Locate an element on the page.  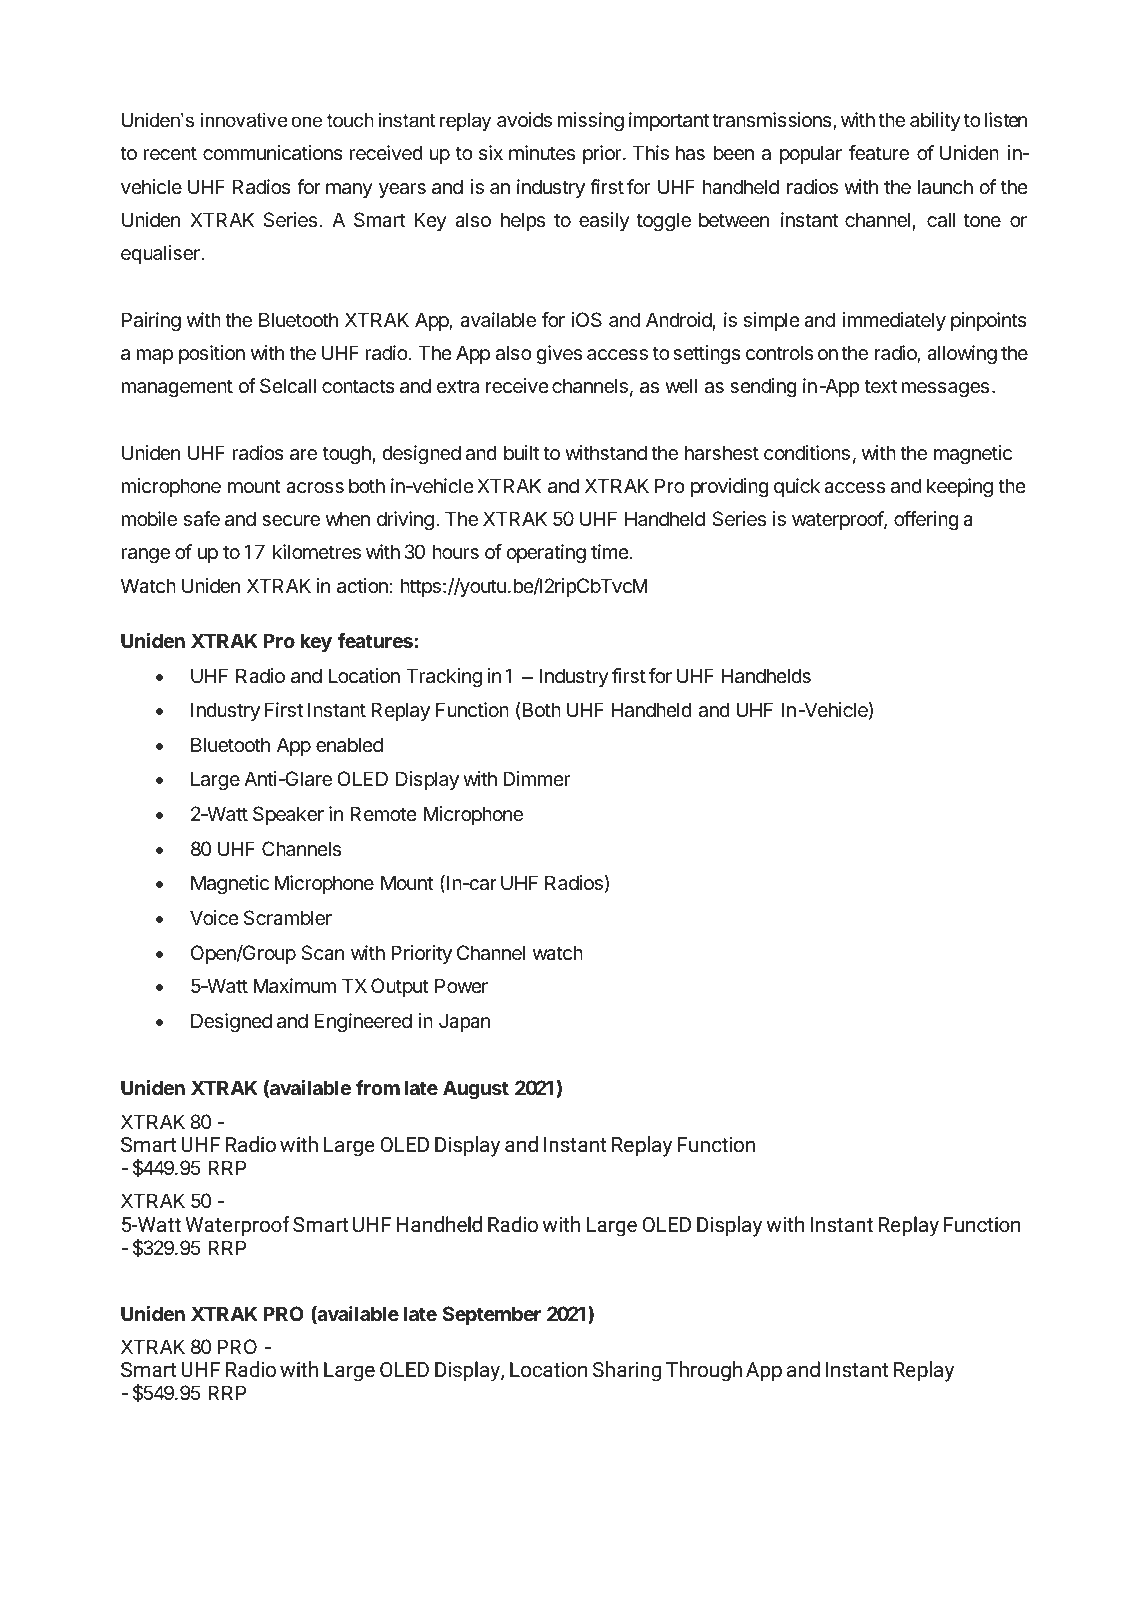
communications is located at coordinates (273, 153).
